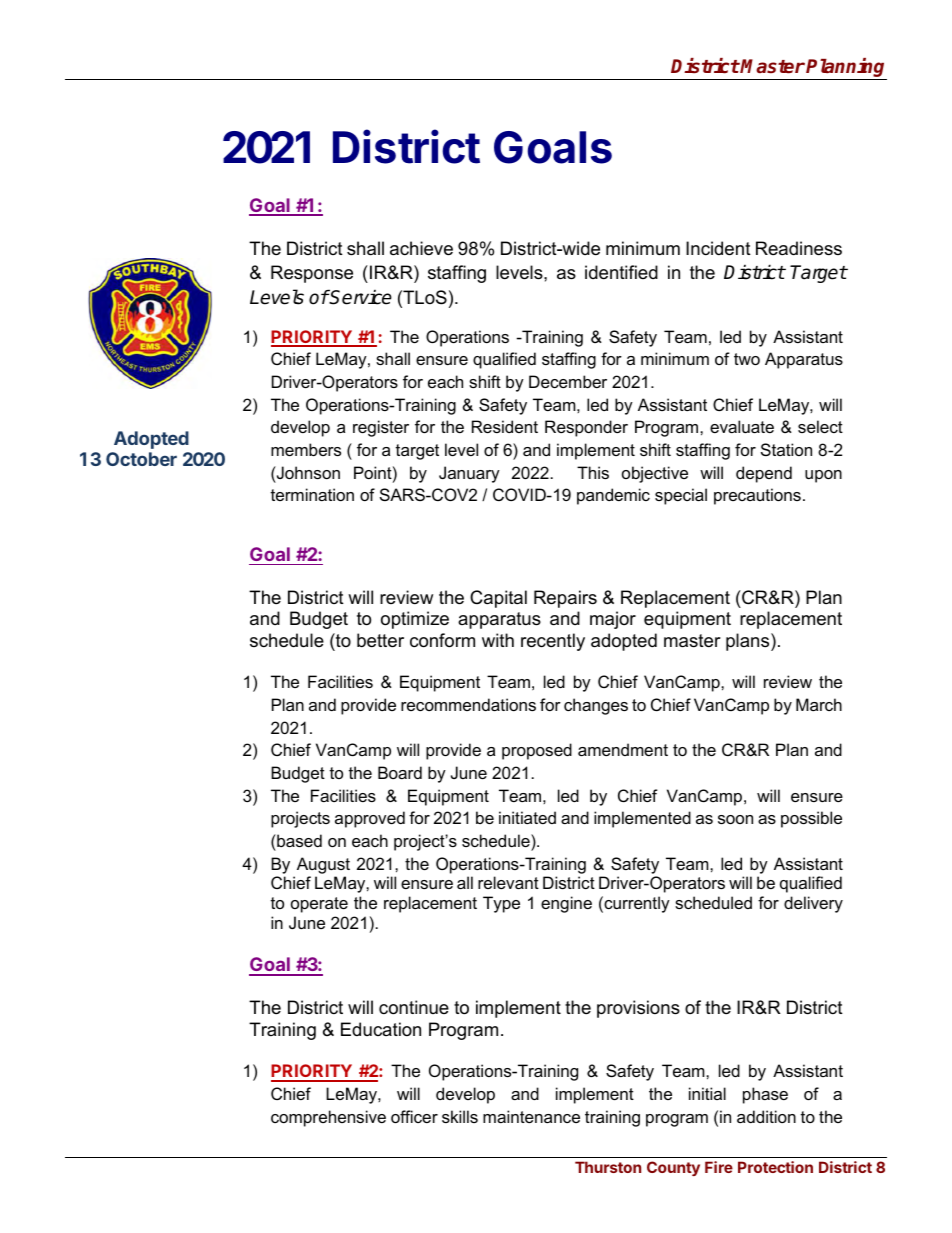 This page has width=952, height=1233. Describe the element at coordinates (757, 496) in the page. I see `precautions` at that location.
